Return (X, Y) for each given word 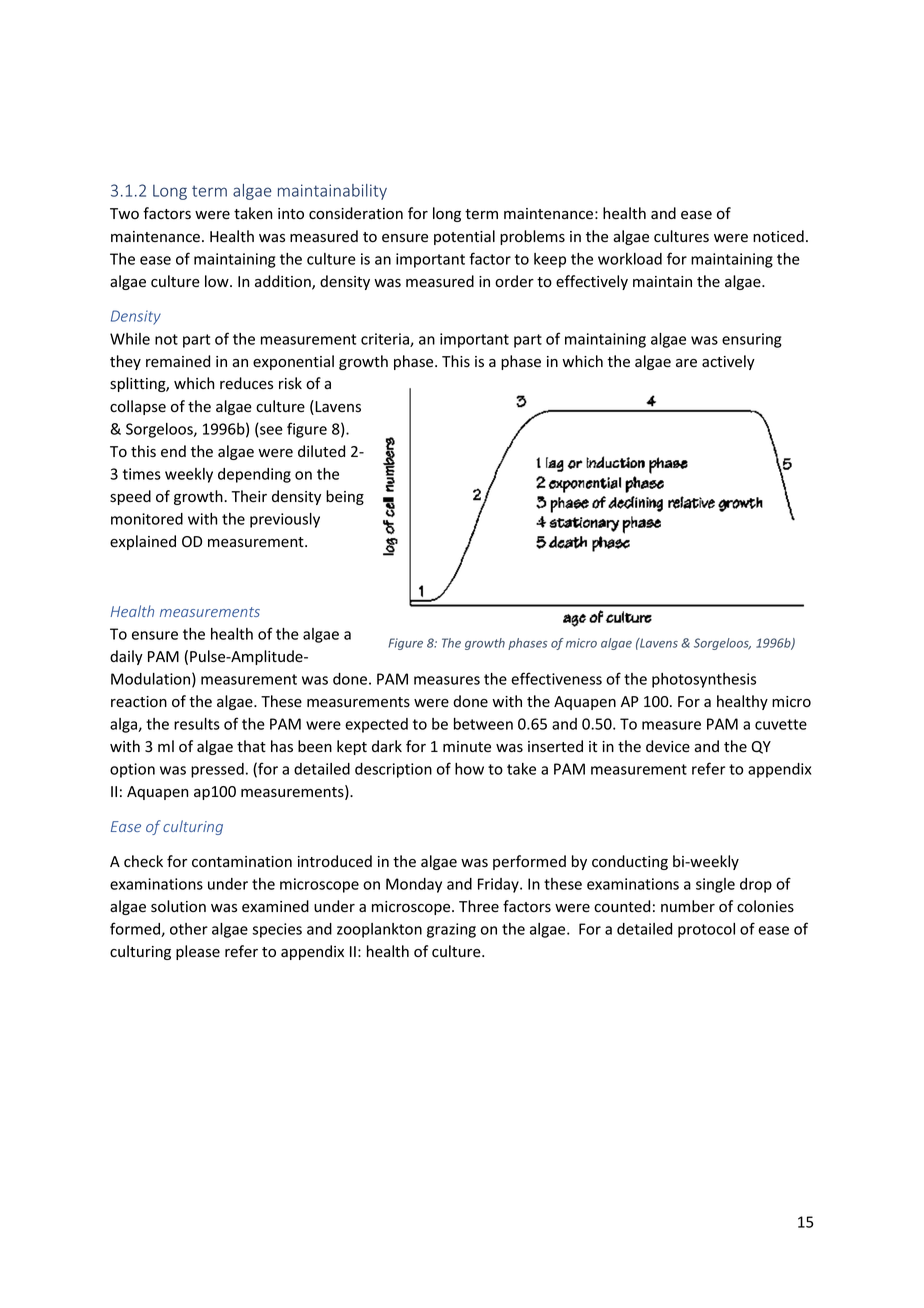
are (686, 363)
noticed (778, 236)
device (668, 746)
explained (143, 542)
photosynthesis (704, 680)
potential (464, 237)
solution (178, 906)
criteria (386, 340)
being (345, 497)
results (197, 724)
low (218, 281)
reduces (246, 383)
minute (467, 746)
